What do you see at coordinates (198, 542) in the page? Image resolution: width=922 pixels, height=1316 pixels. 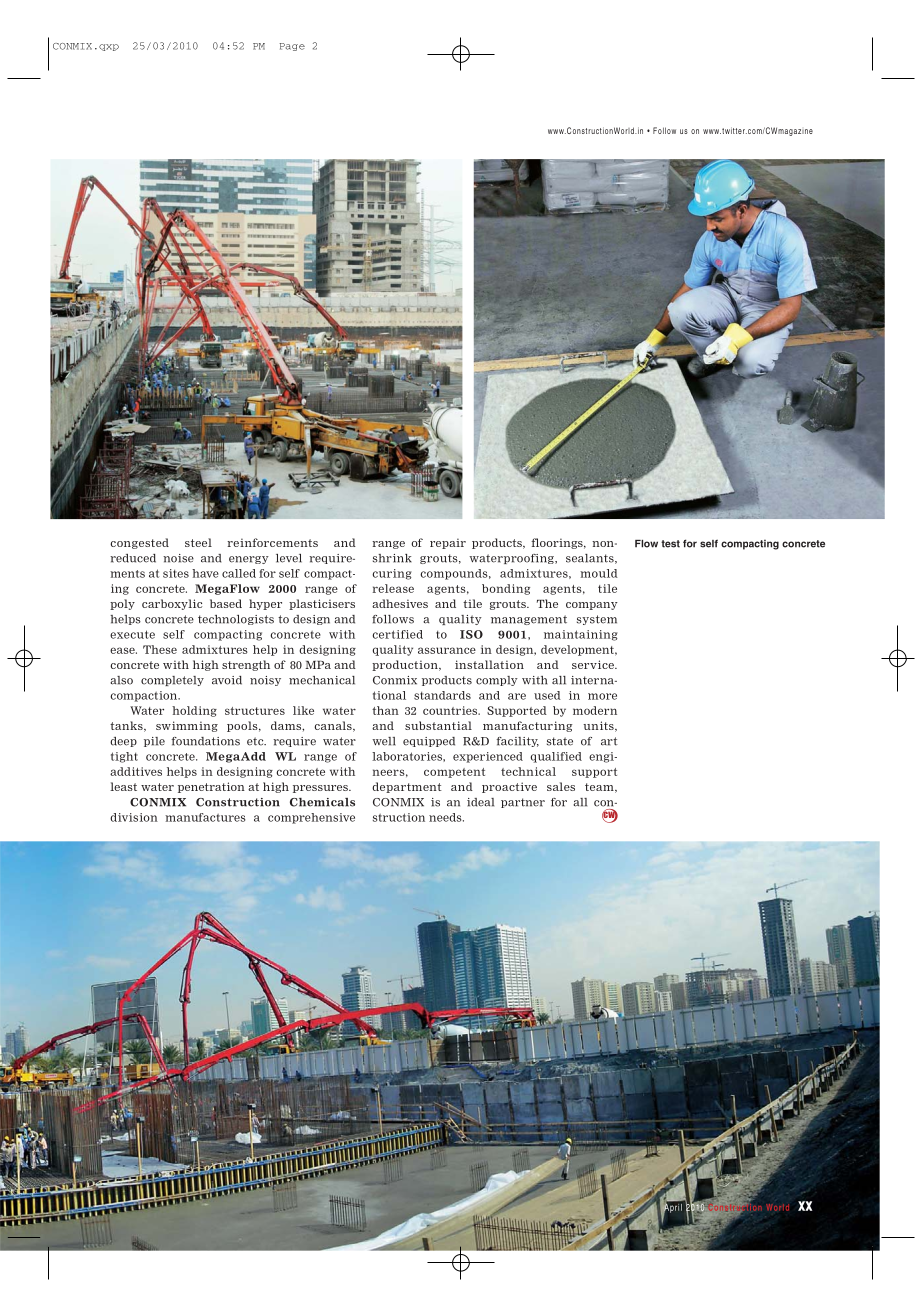 I see `steel` at bounding box center [198, 542].
